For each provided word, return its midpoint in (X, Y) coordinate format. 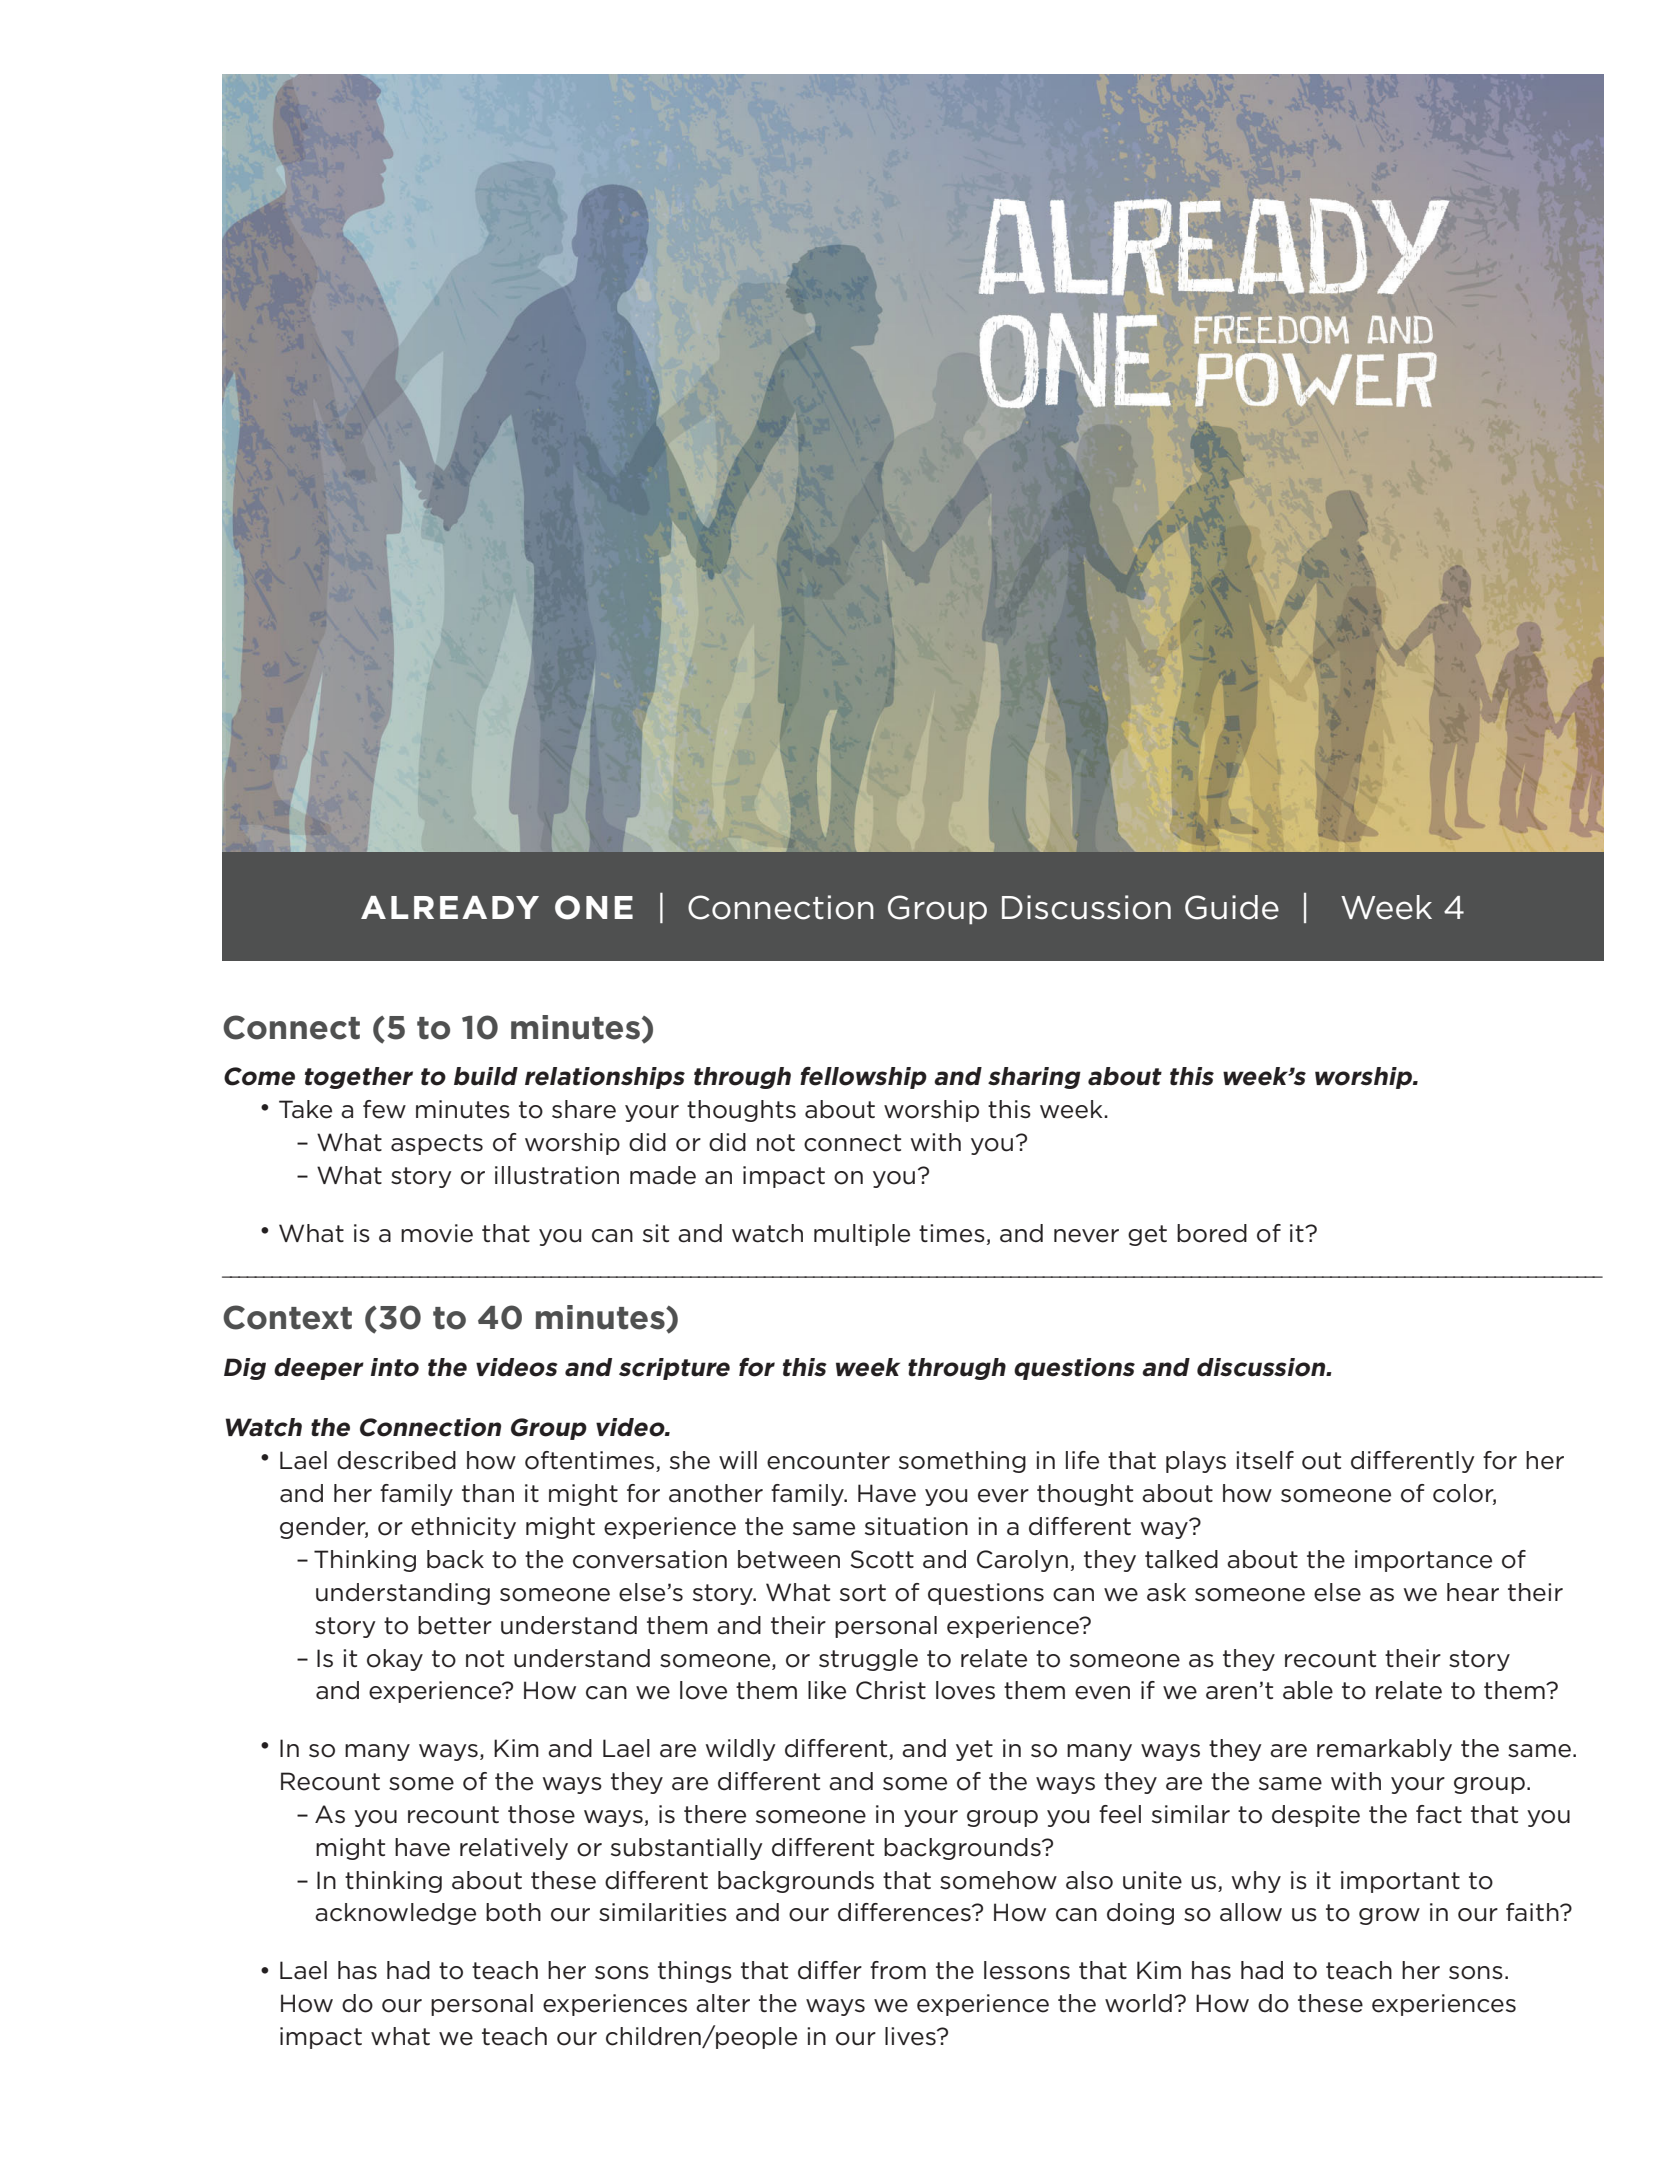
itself (1265, 1460)
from (898, 1970)
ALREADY (450, 907)
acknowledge (395, 1914)
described (396, 1460)
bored (1212, 1233)
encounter (828, 1461)
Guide (1232, 907)
